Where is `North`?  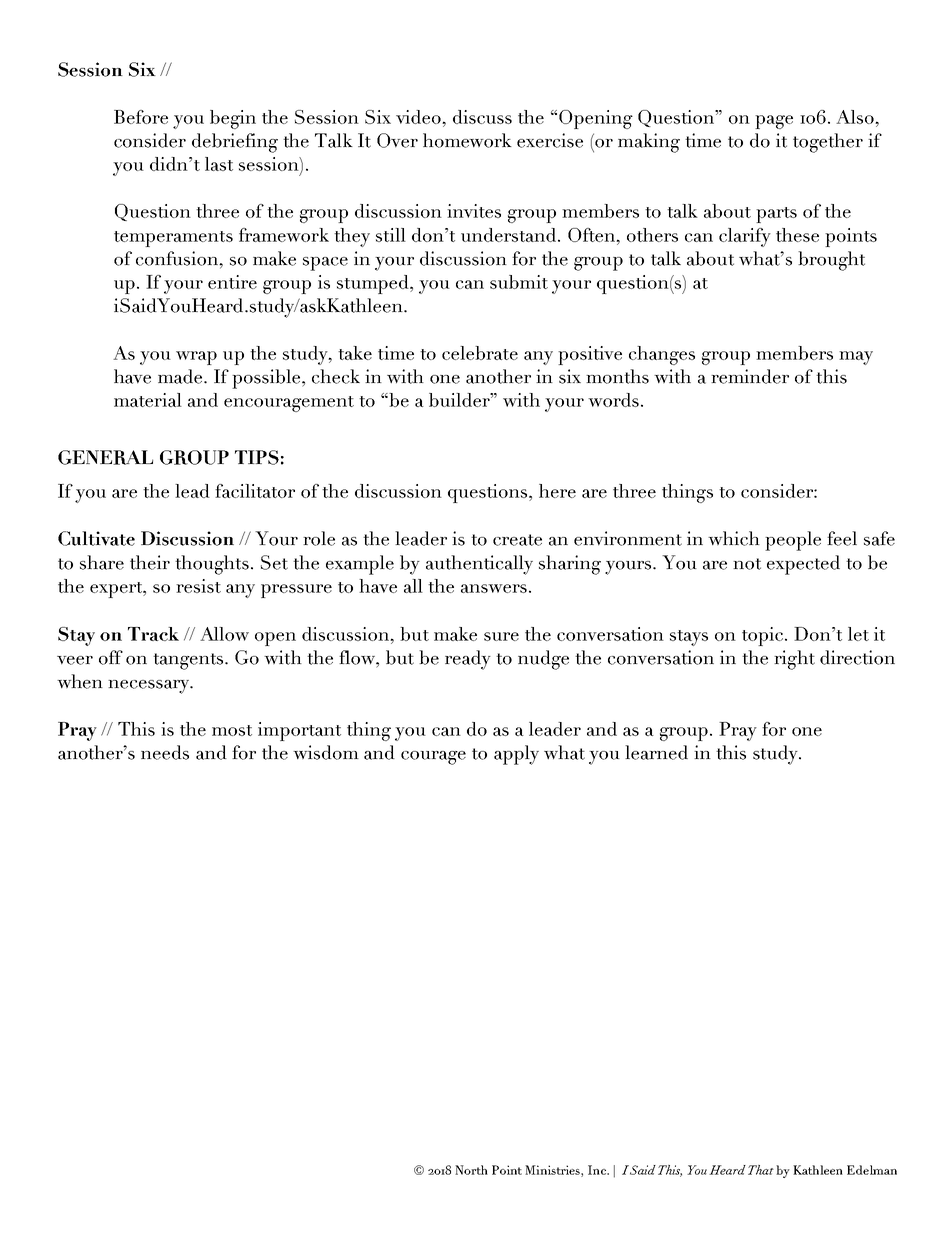 North is located at coordinates (471, 1170).
